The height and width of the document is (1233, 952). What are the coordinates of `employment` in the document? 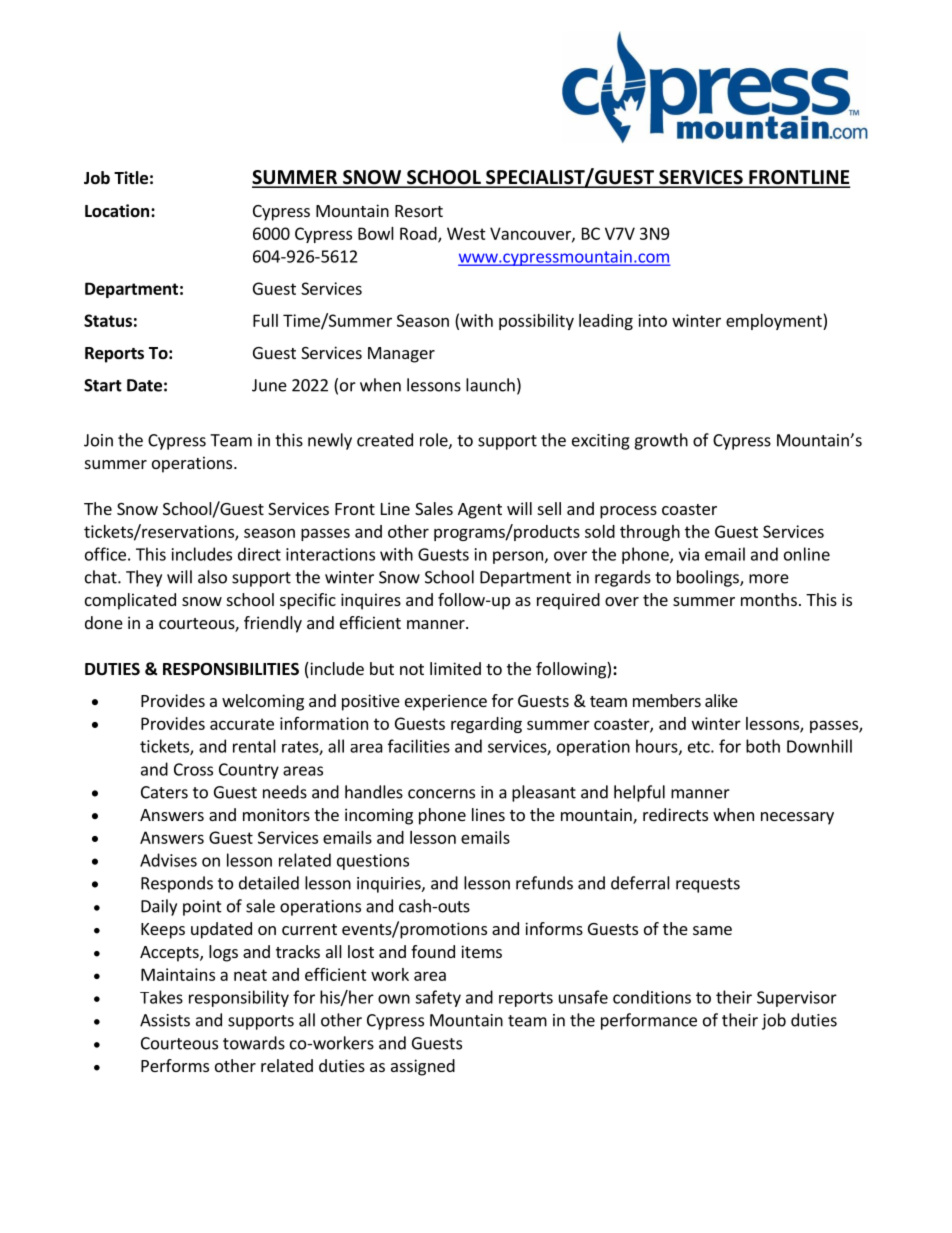 It's located at (775, 322).
